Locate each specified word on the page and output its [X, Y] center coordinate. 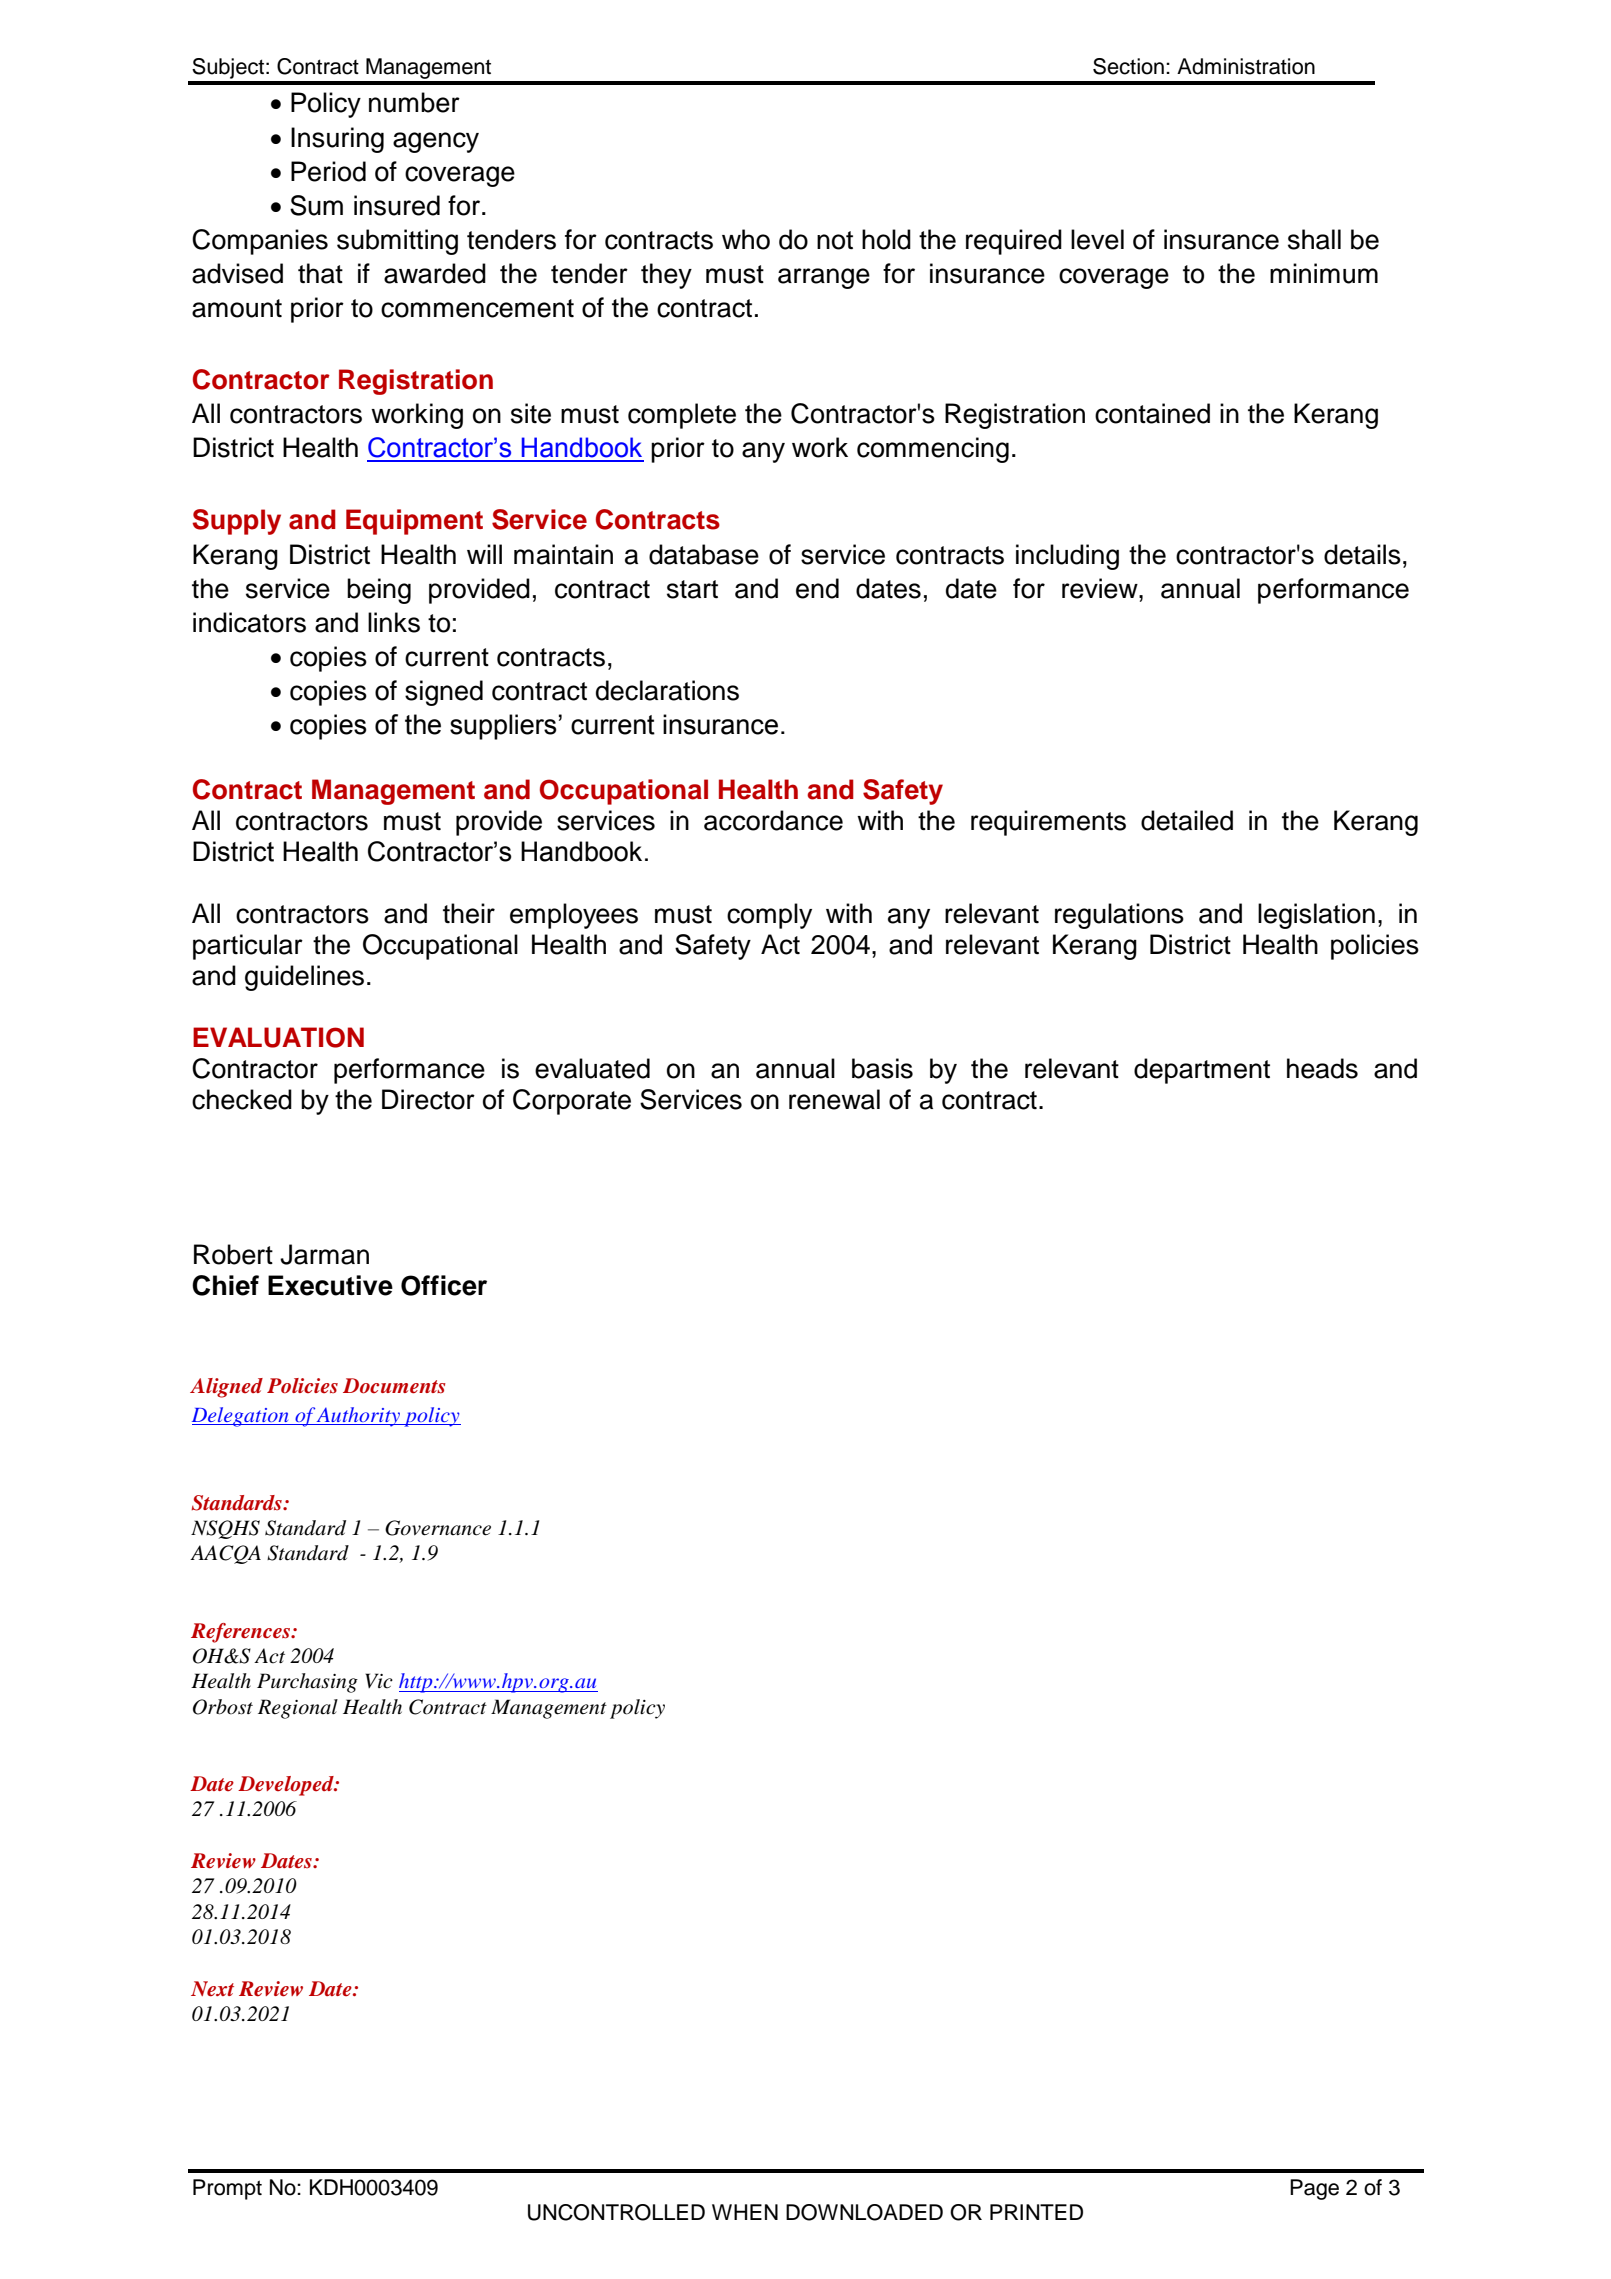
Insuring [337, 140]
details [1362, 554]
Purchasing [307, 1683]
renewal [834, 1099]
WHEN [745, 2212]
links [394, 622]
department [1202, 1071]
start [692, 589]
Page [1314, 2189]
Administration [1246, 66]
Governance [438, 1528]
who [746, 239]
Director [428, 1099]
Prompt [227, 2189]
